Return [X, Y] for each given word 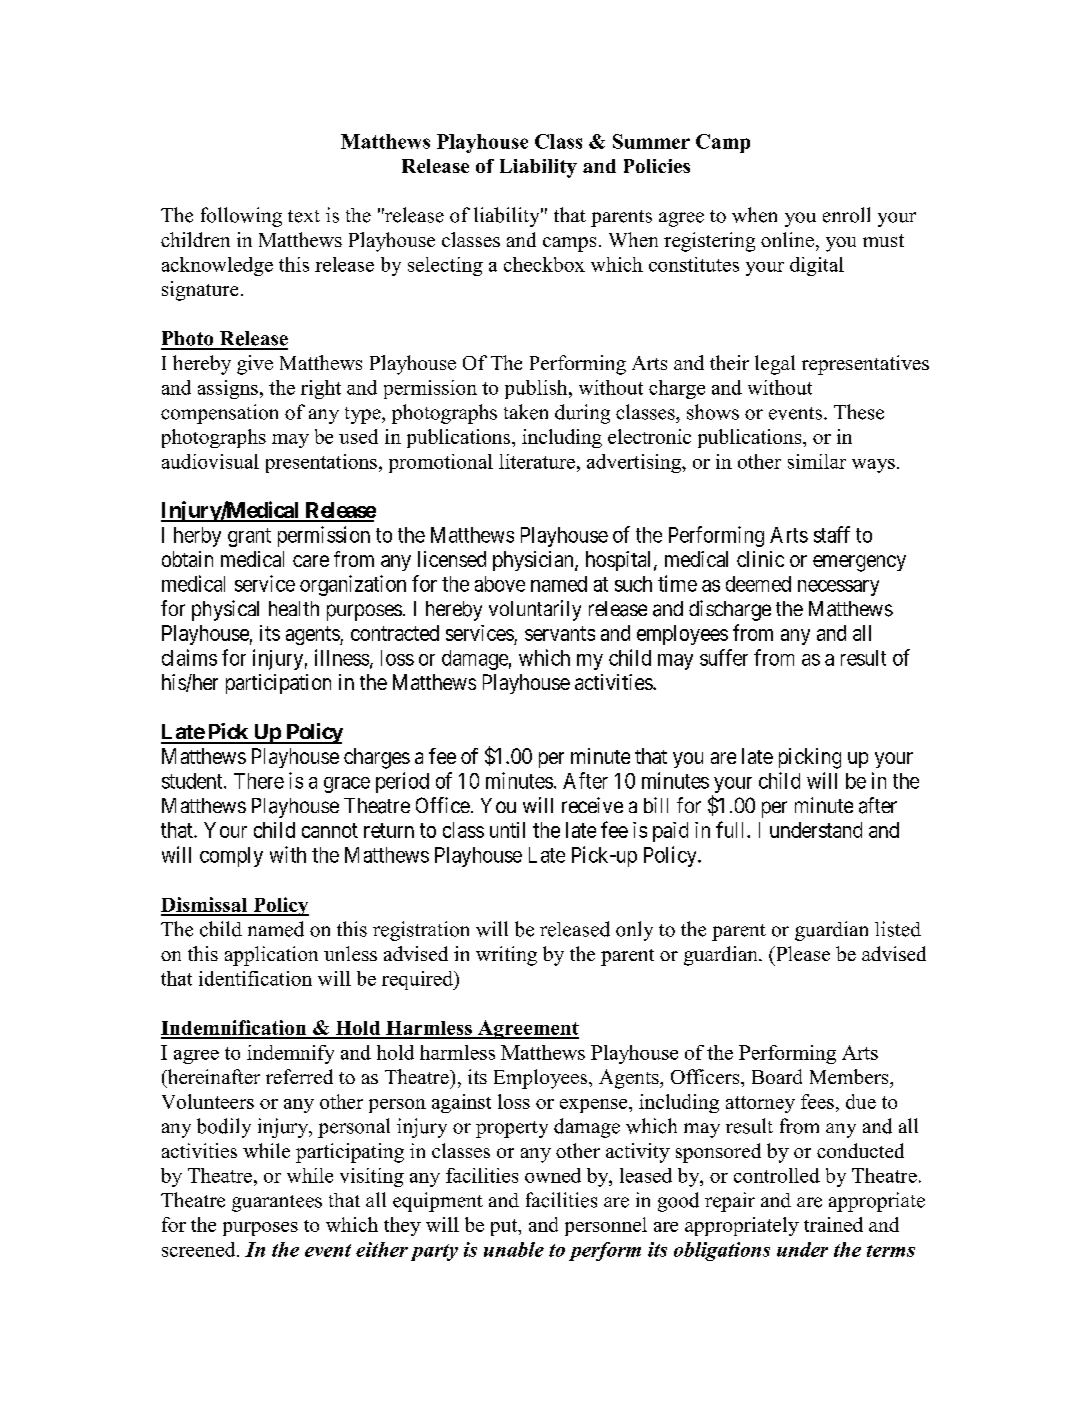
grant [249, 537]
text [304, 216]
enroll [846, 215]
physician [534, 561]
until [507, 830]
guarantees [277, 1203]
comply [231, 857]
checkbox [544, 264]
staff [832, 534]
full [732, 829]
